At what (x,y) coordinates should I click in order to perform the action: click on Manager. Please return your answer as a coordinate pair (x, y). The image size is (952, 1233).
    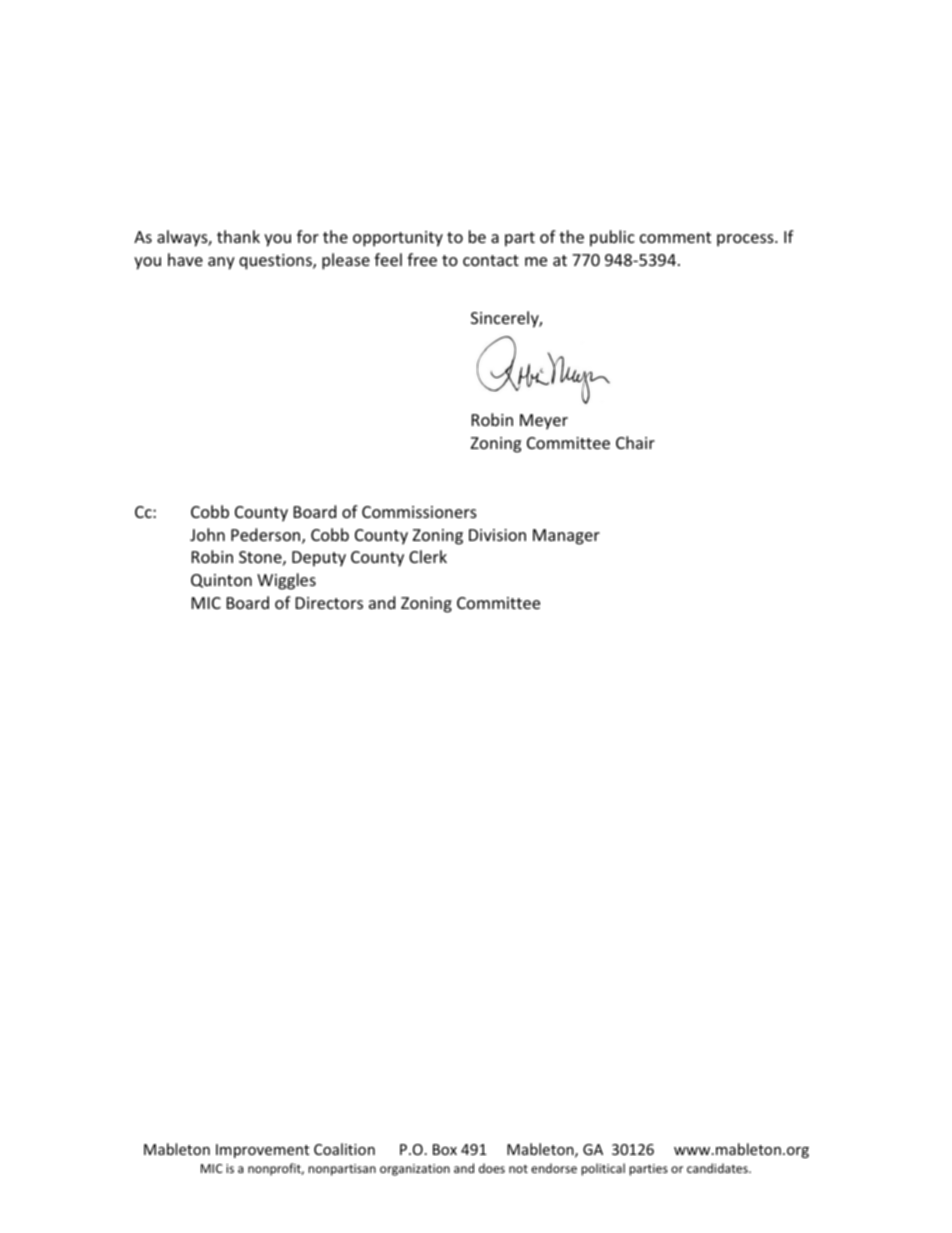
    Looking at the image, I should click on (566, 537).
